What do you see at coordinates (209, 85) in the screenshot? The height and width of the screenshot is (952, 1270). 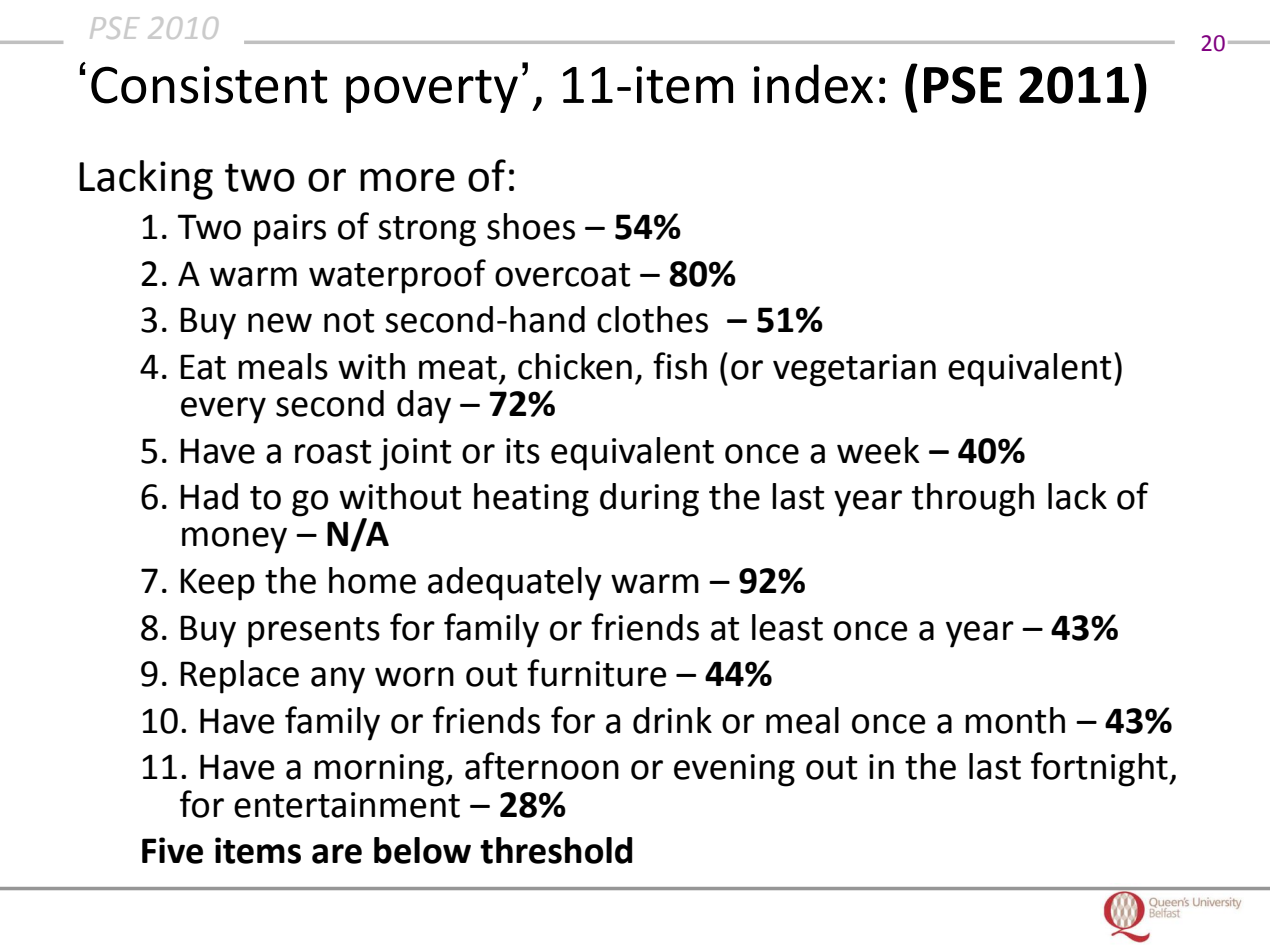 I see `Consistent` at bounding box center [209, 85].
